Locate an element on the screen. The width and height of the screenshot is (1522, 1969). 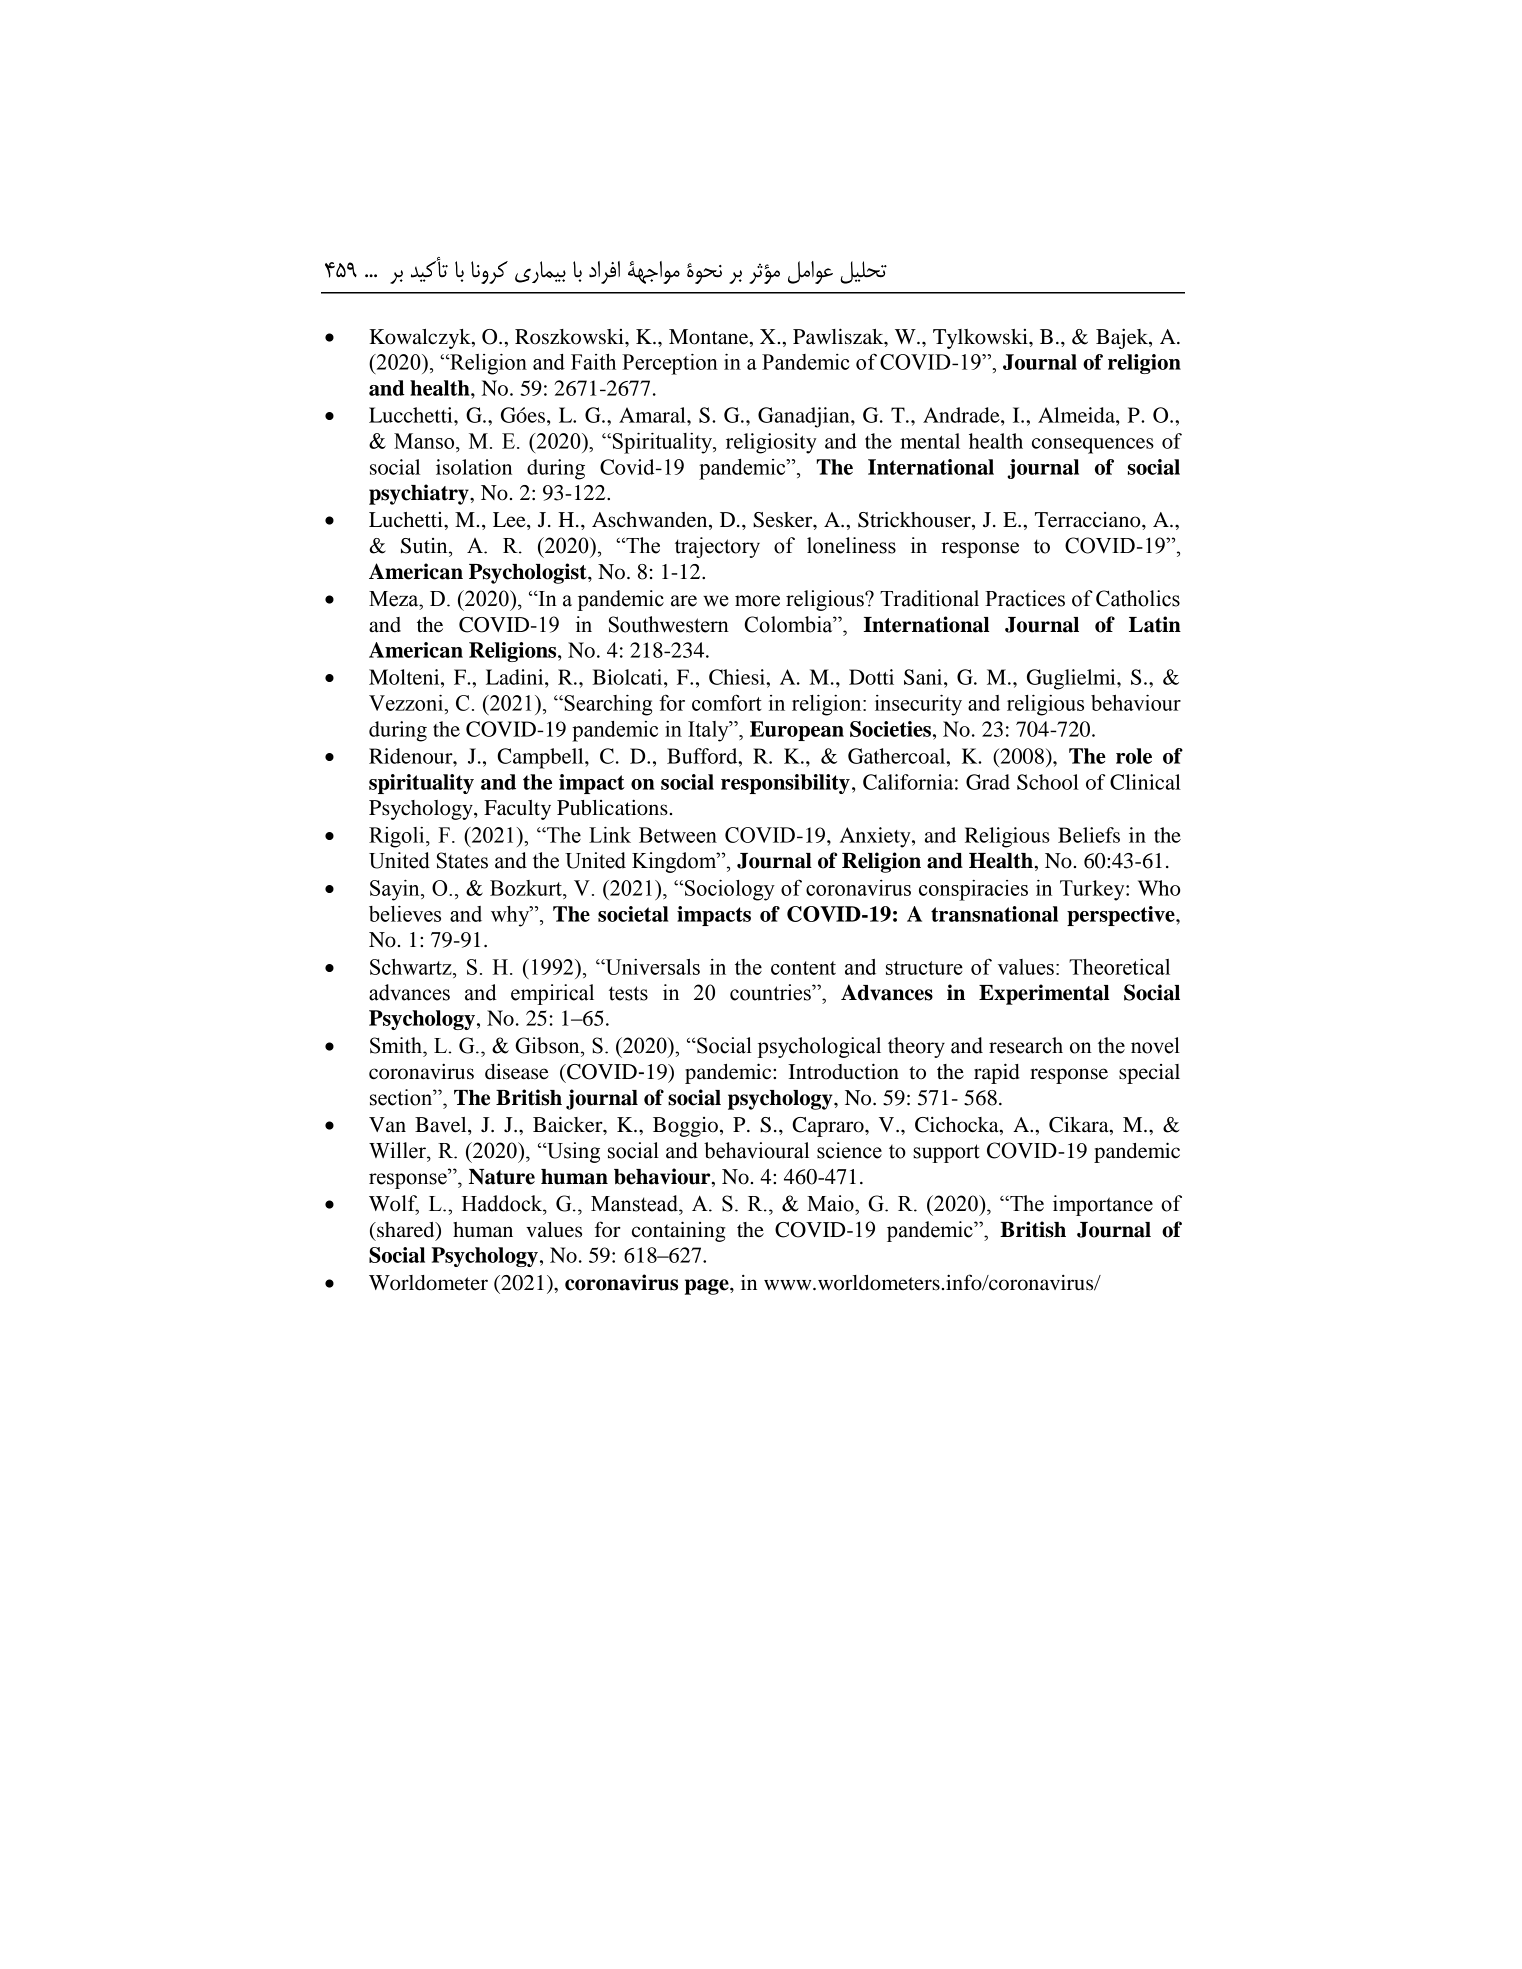
importance is located at coordinates (1103, 1205).
